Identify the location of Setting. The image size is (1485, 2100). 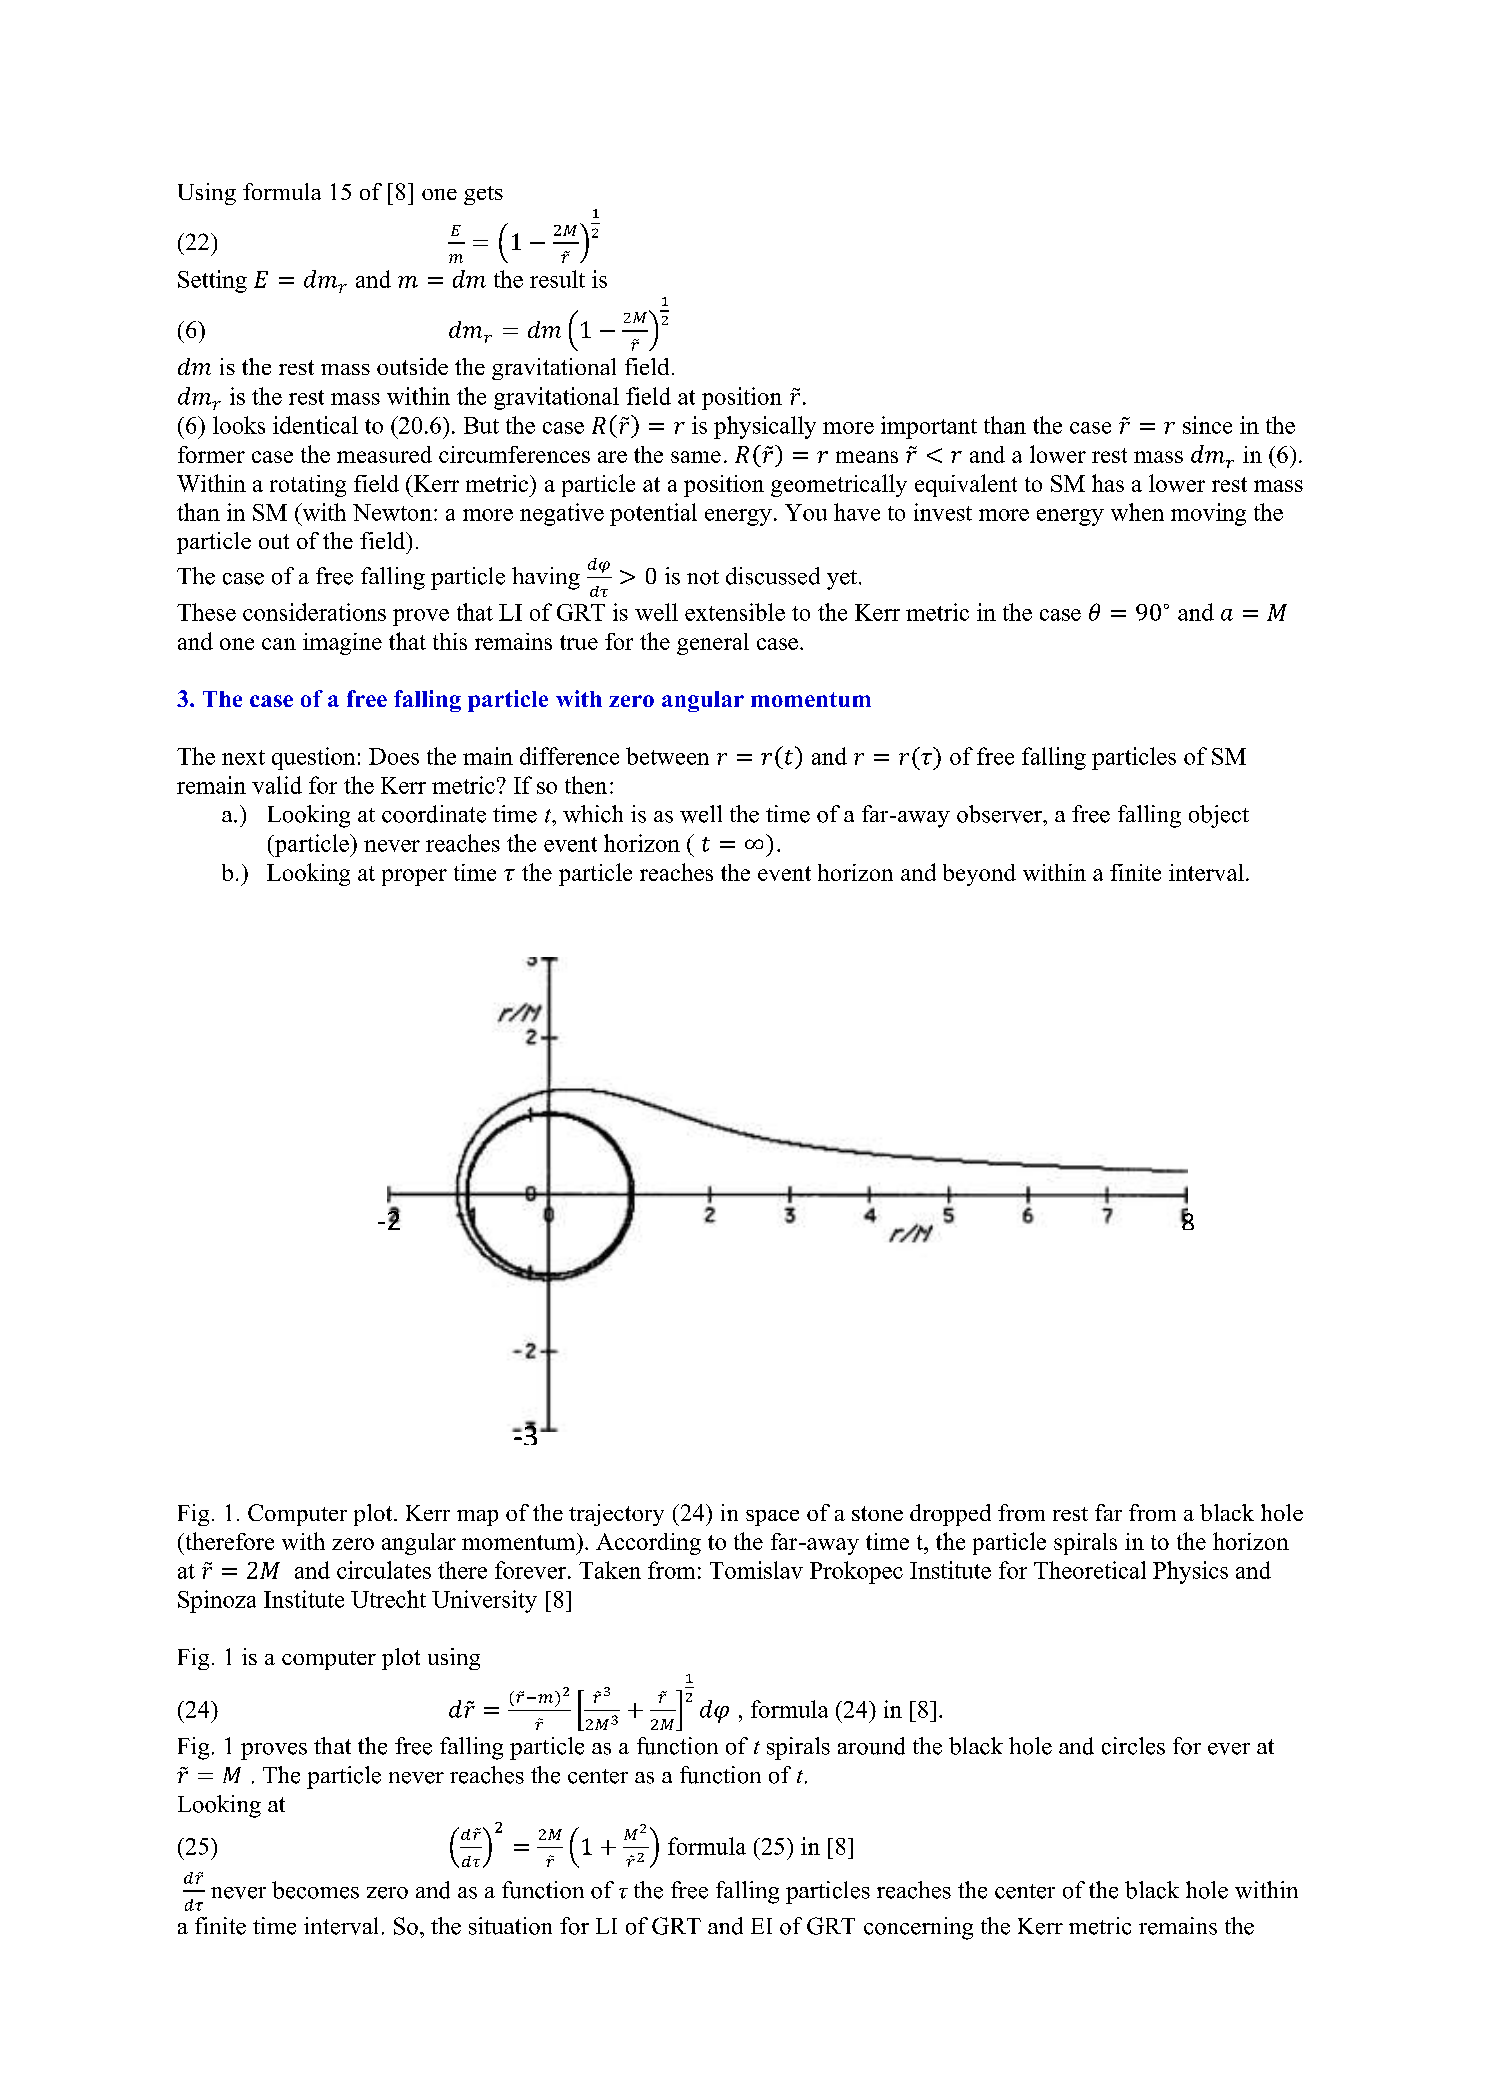
(212, 281).
